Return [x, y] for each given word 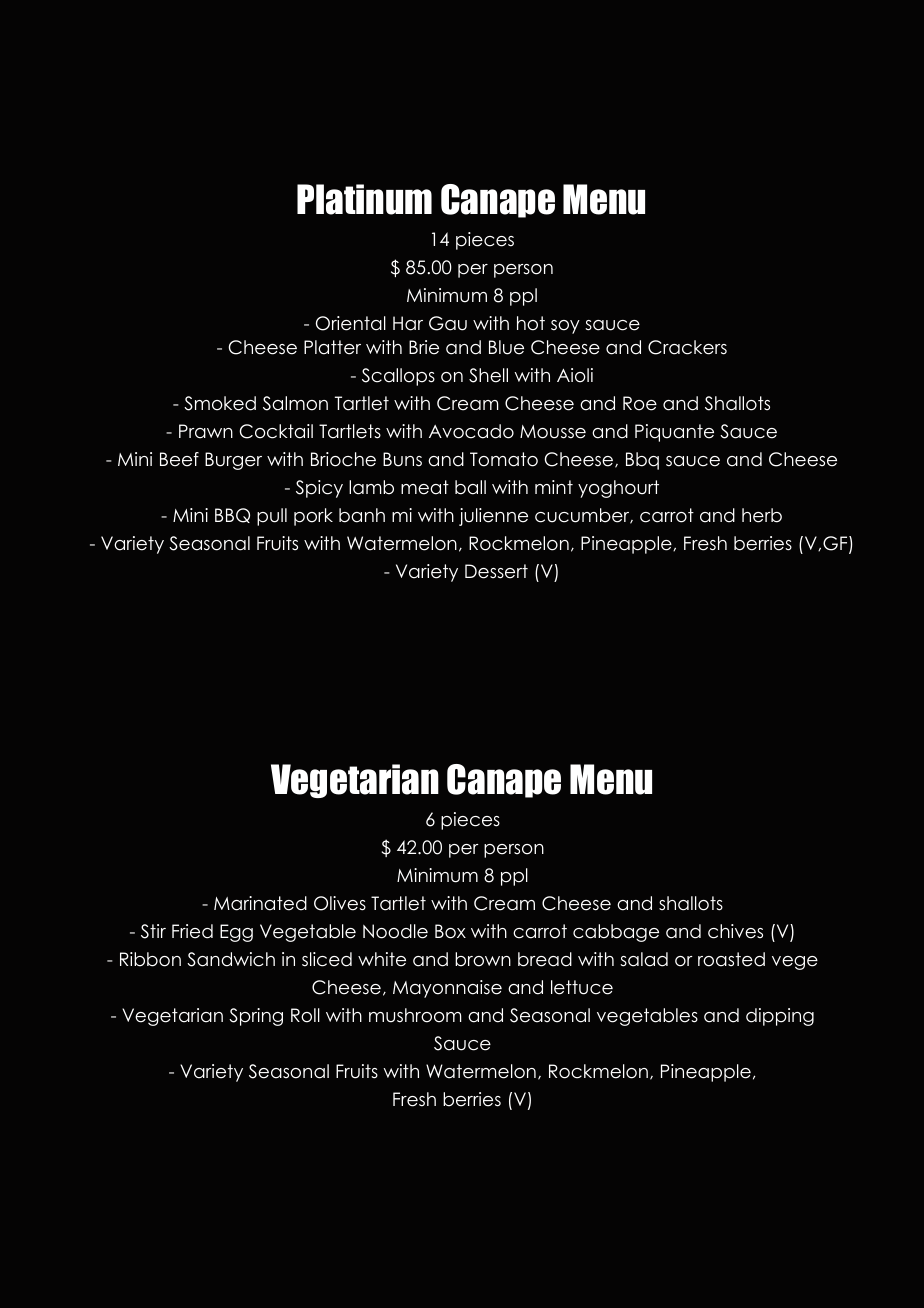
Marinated [260, 903]
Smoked [220, 403]
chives [735, 931]
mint [554, 487]
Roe [640, 403]
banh [362, 515]
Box [450, 931]
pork [313, 517]
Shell [488, 375]
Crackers [687, 347]
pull [272, 517]
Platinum [364, 199]
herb [762, 515]
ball [470, 487]
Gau [448, 323]
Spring [256, 1017]
